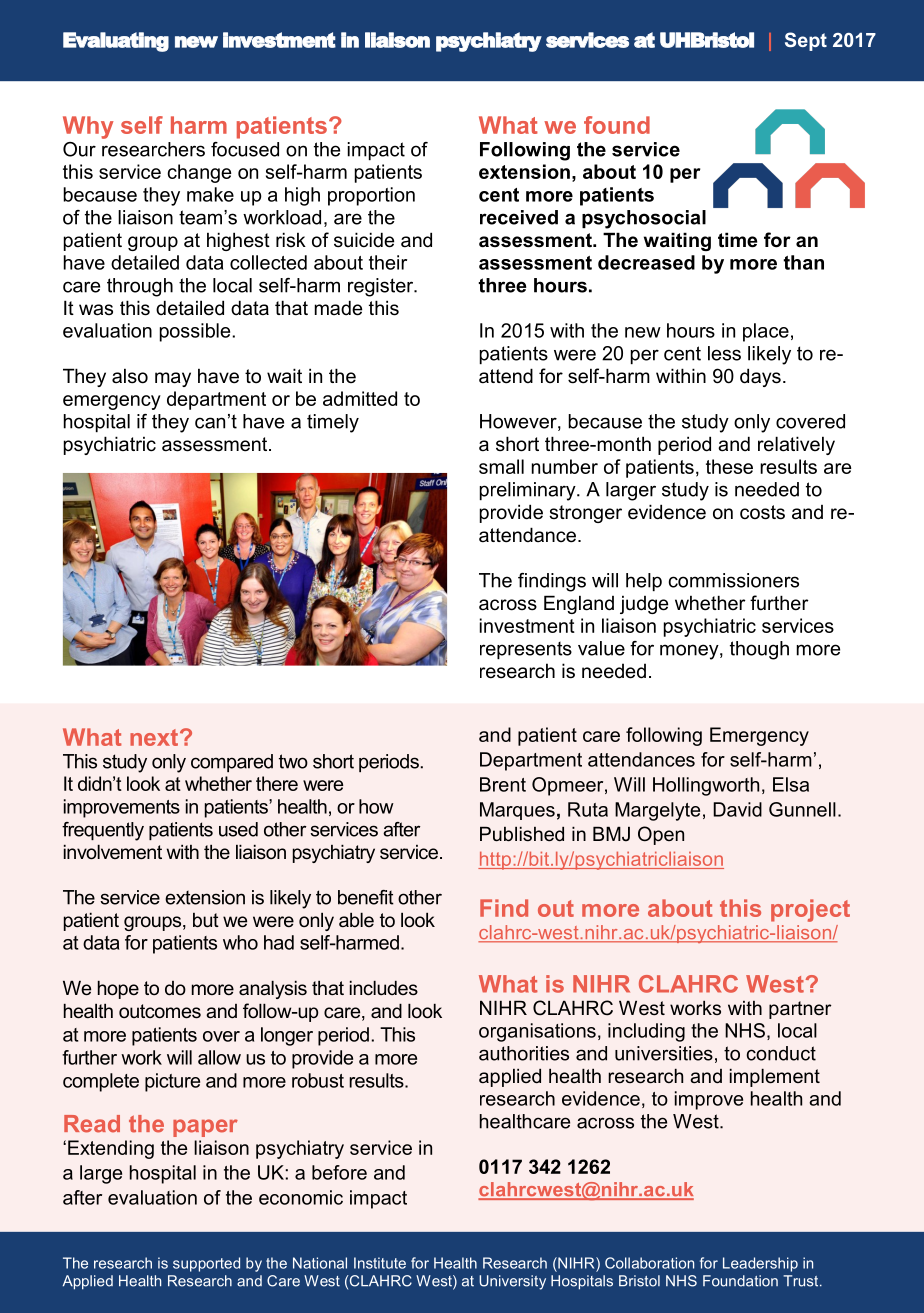 This screenshot has width=924, height=1313. What do you see at coordinates (206, 1264) in the screenshot?
I see `supported` at bounding box center [206, 1264].
